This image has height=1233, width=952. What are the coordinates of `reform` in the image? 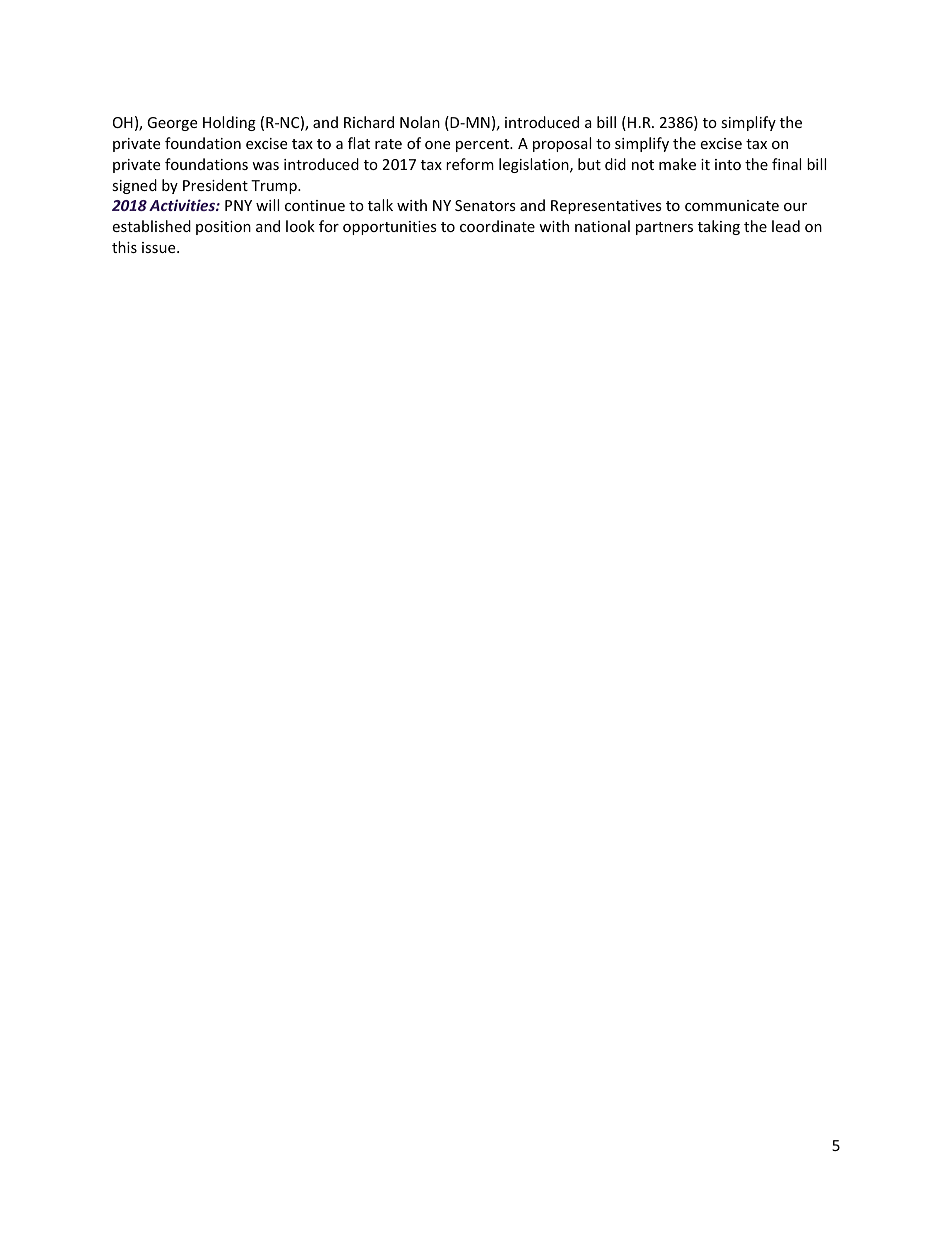 It's located at (470, 164).
